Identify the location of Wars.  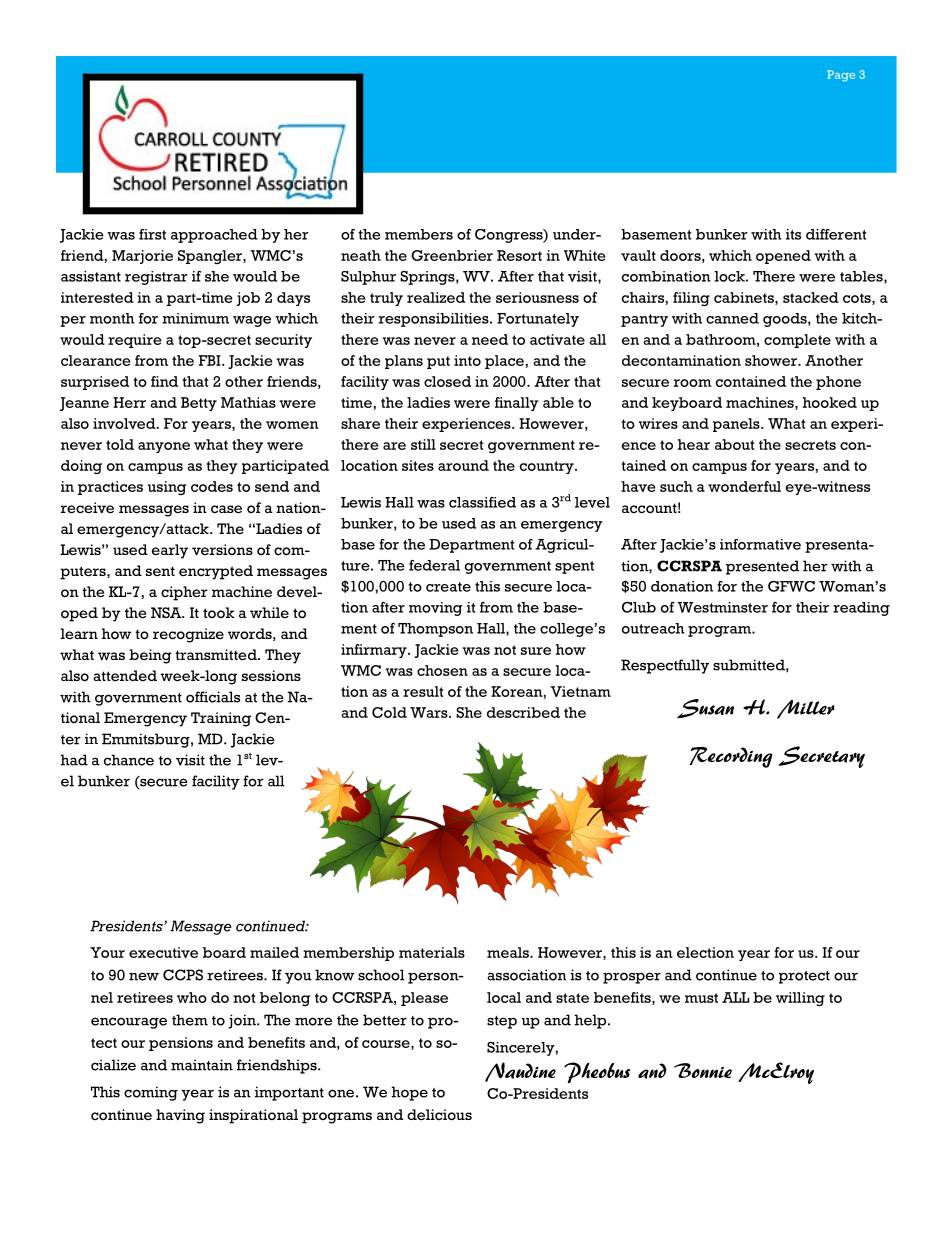
(430, 712).
